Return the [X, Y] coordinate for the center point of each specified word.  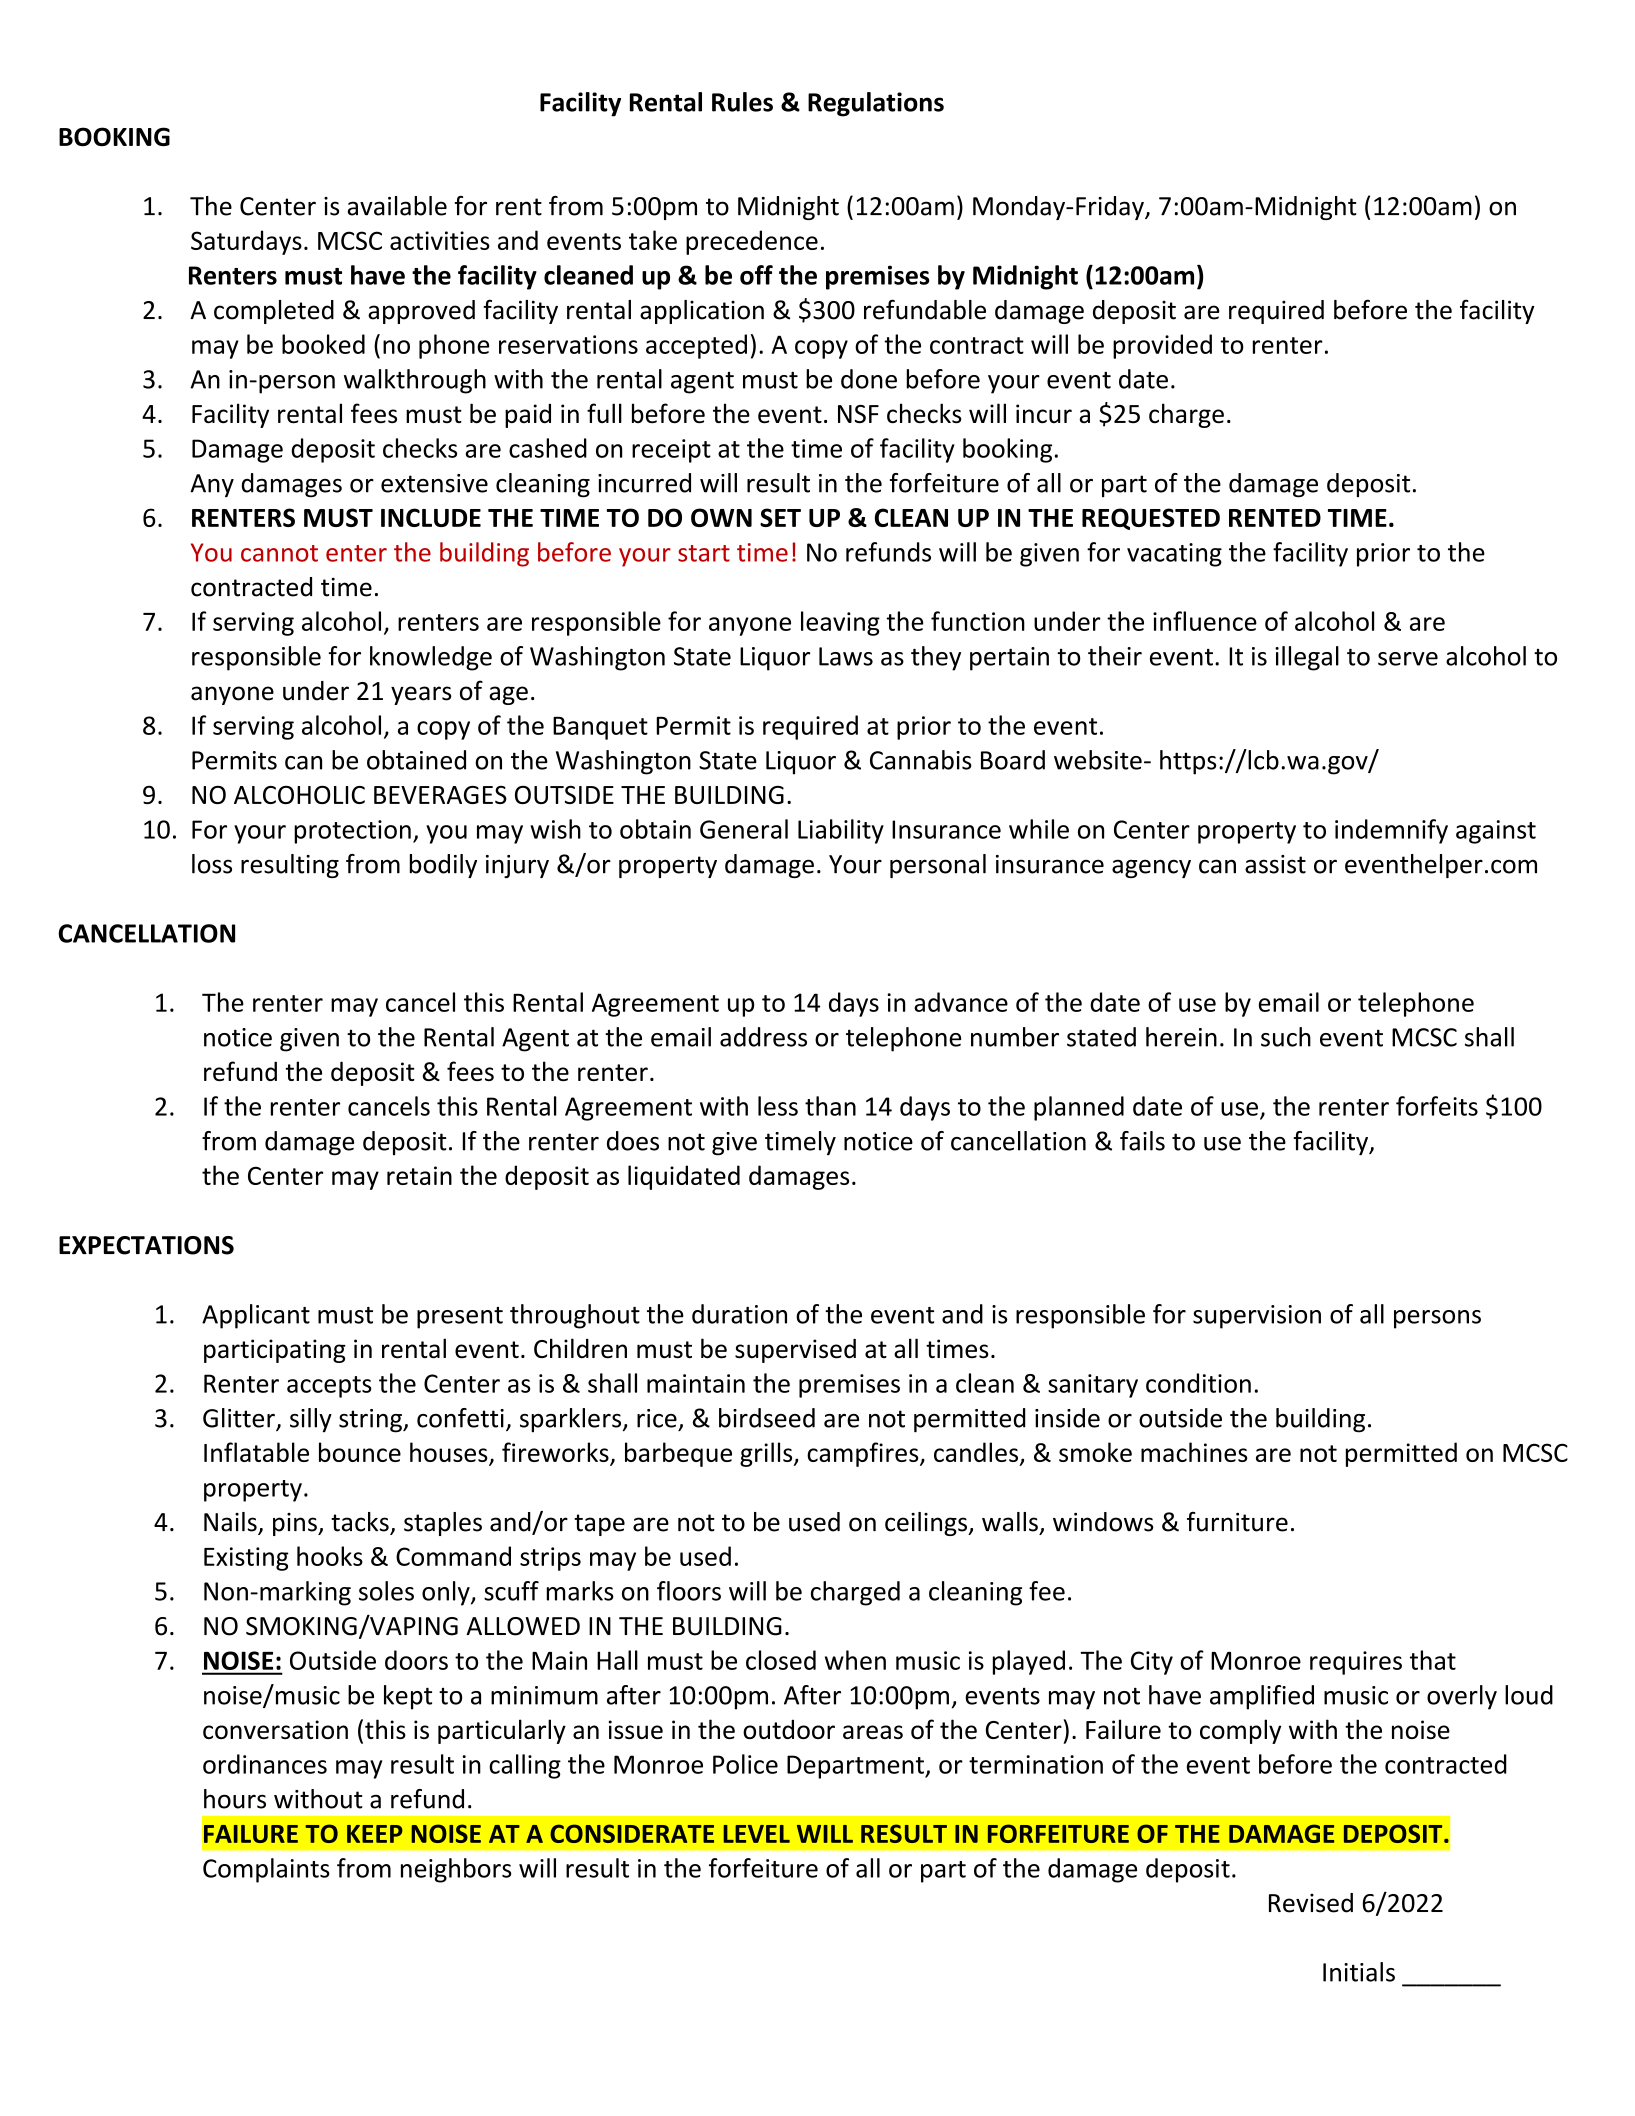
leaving [840, 623]
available [397, 206]
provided [1162, 346]
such [1286, 1037]
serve [1408, 659]
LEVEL [756, 1834]
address [763, 1037]
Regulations [876, 104]
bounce [360, 1452]
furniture [1237, 1522]
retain [419, 1175]
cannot [279, 553]
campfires [864, 1454]
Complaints [266, 1870]
